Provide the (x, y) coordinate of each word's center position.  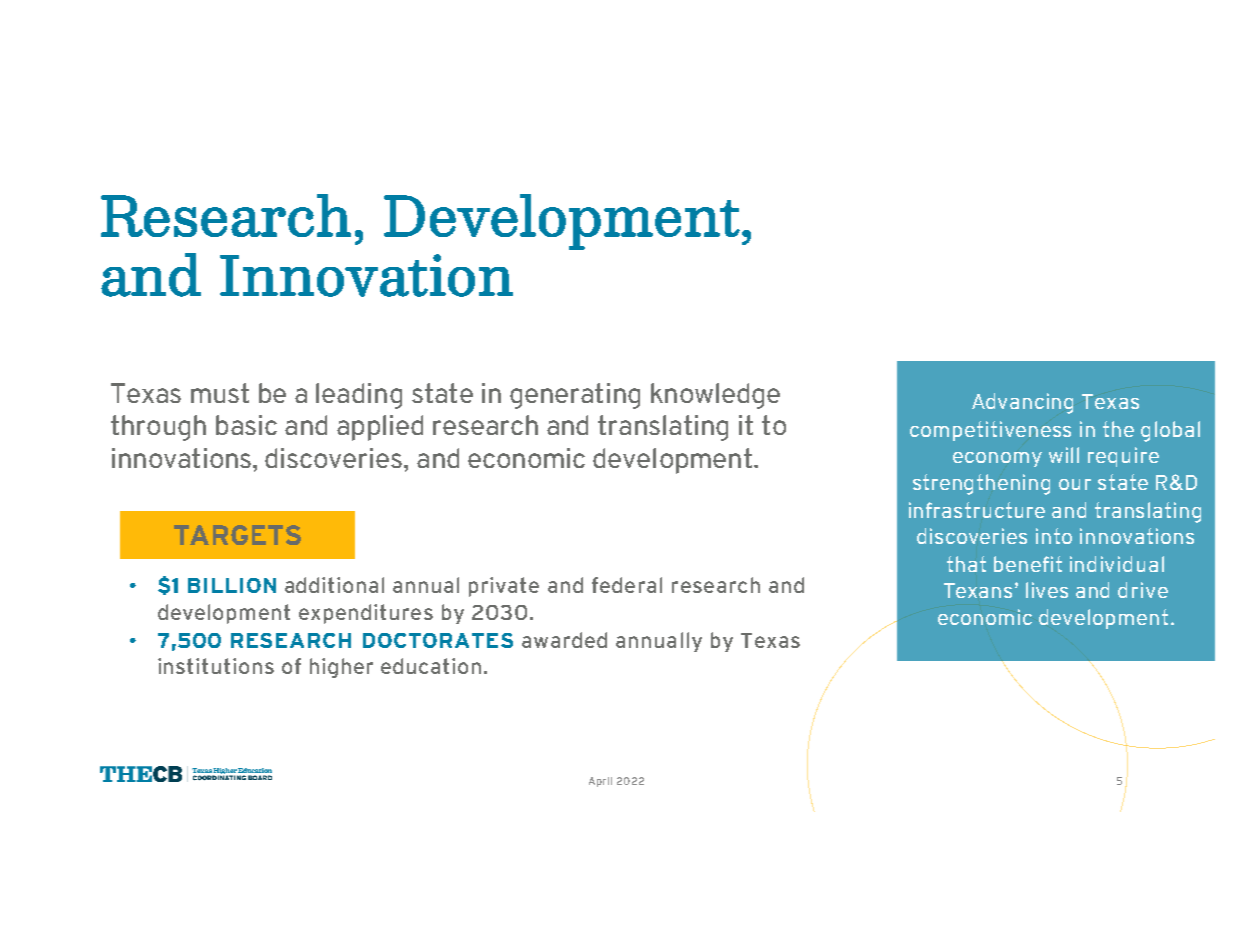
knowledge (715, 396)
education (431, 666)
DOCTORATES (438, 640)
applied (380, 428)
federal (627, 585)
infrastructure (977, 510)
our (1075, 484)
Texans (978, 590)
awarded (564, 640)
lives (1047, 590)
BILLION (232, 585)
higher (341, 668)
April (600, 782)
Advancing (1022, 403)
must (220, 393)
